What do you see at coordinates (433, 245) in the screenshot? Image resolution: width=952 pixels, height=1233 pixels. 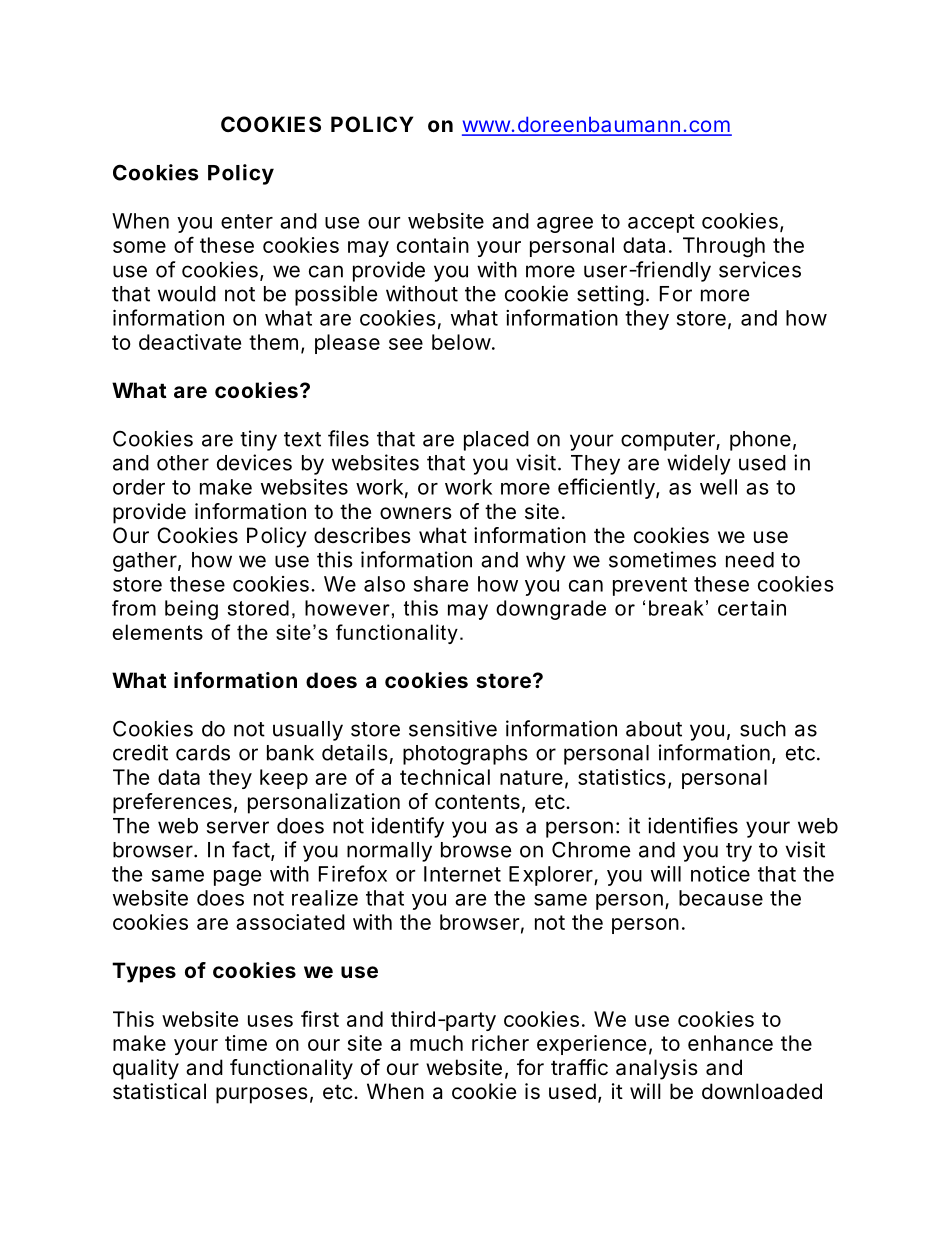 I see `contain` at bounding box center [433, 245].
